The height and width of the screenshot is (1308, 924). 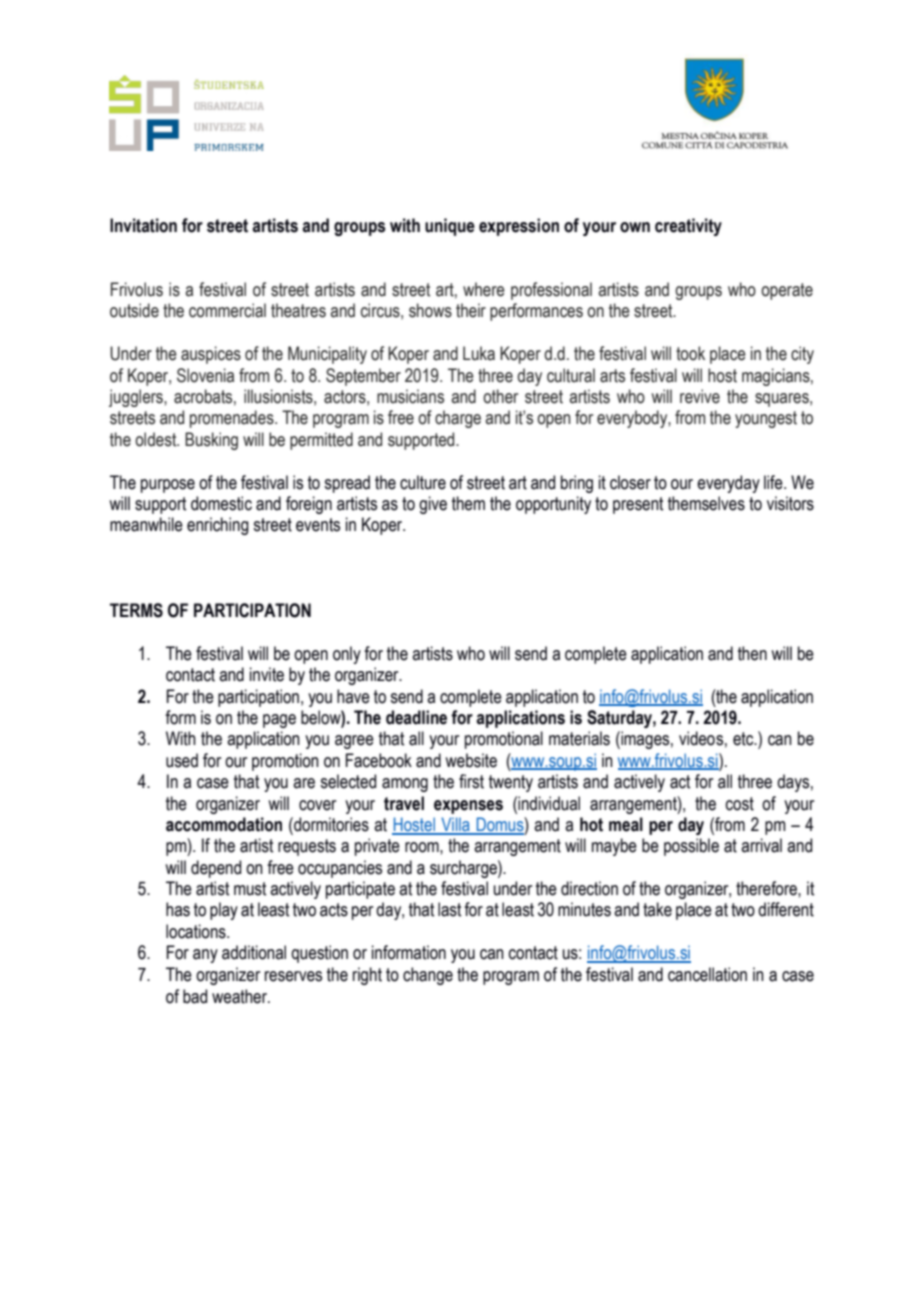 What do you see at coordinates (707, 974) in the screenshot?
I see `cancellation` at bounding box center [707, 974].
